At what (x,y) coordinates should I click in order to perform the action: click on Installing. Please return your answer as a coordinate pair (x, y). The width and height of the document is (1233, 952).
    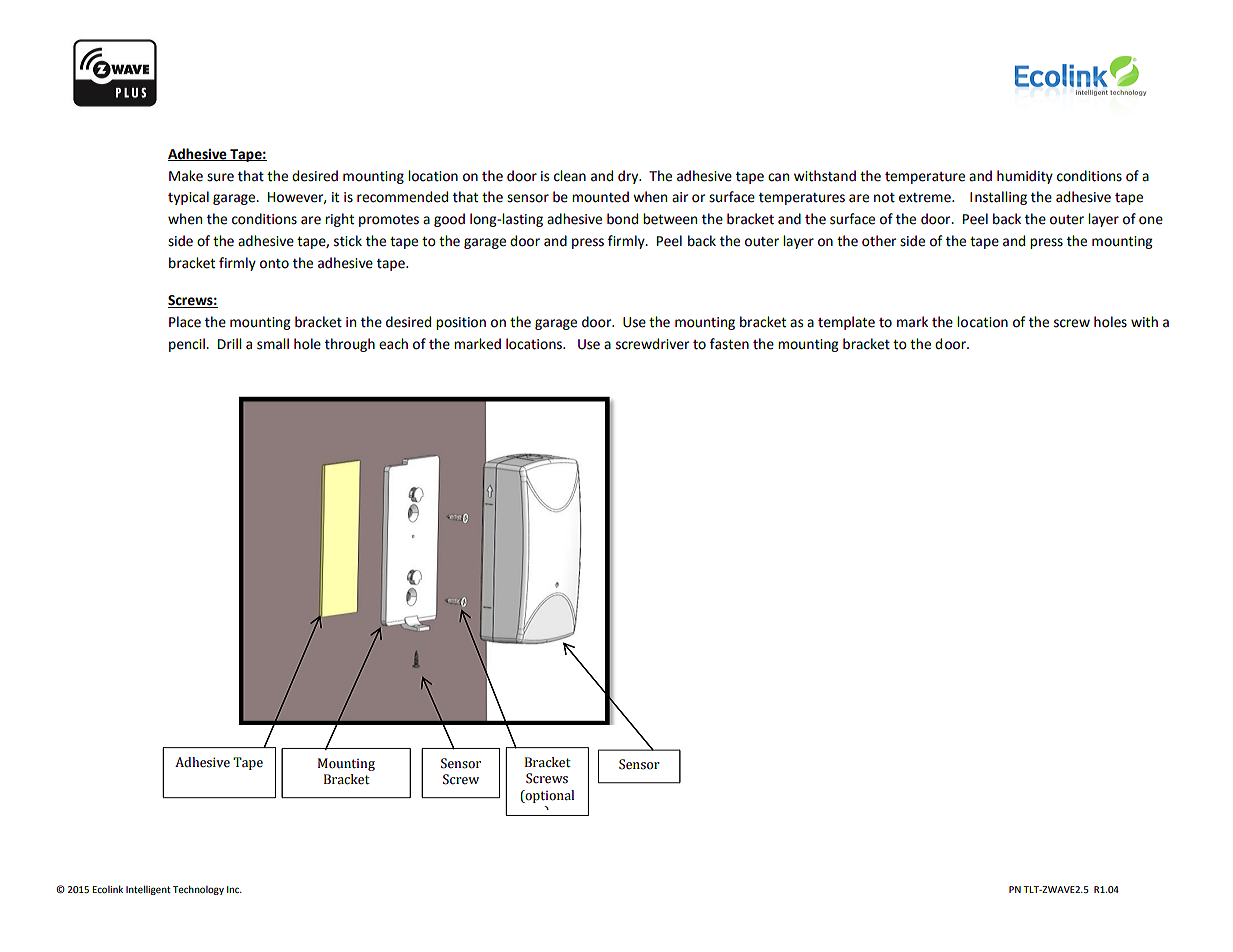
    Looking at the image, I should click on (998, 198).
